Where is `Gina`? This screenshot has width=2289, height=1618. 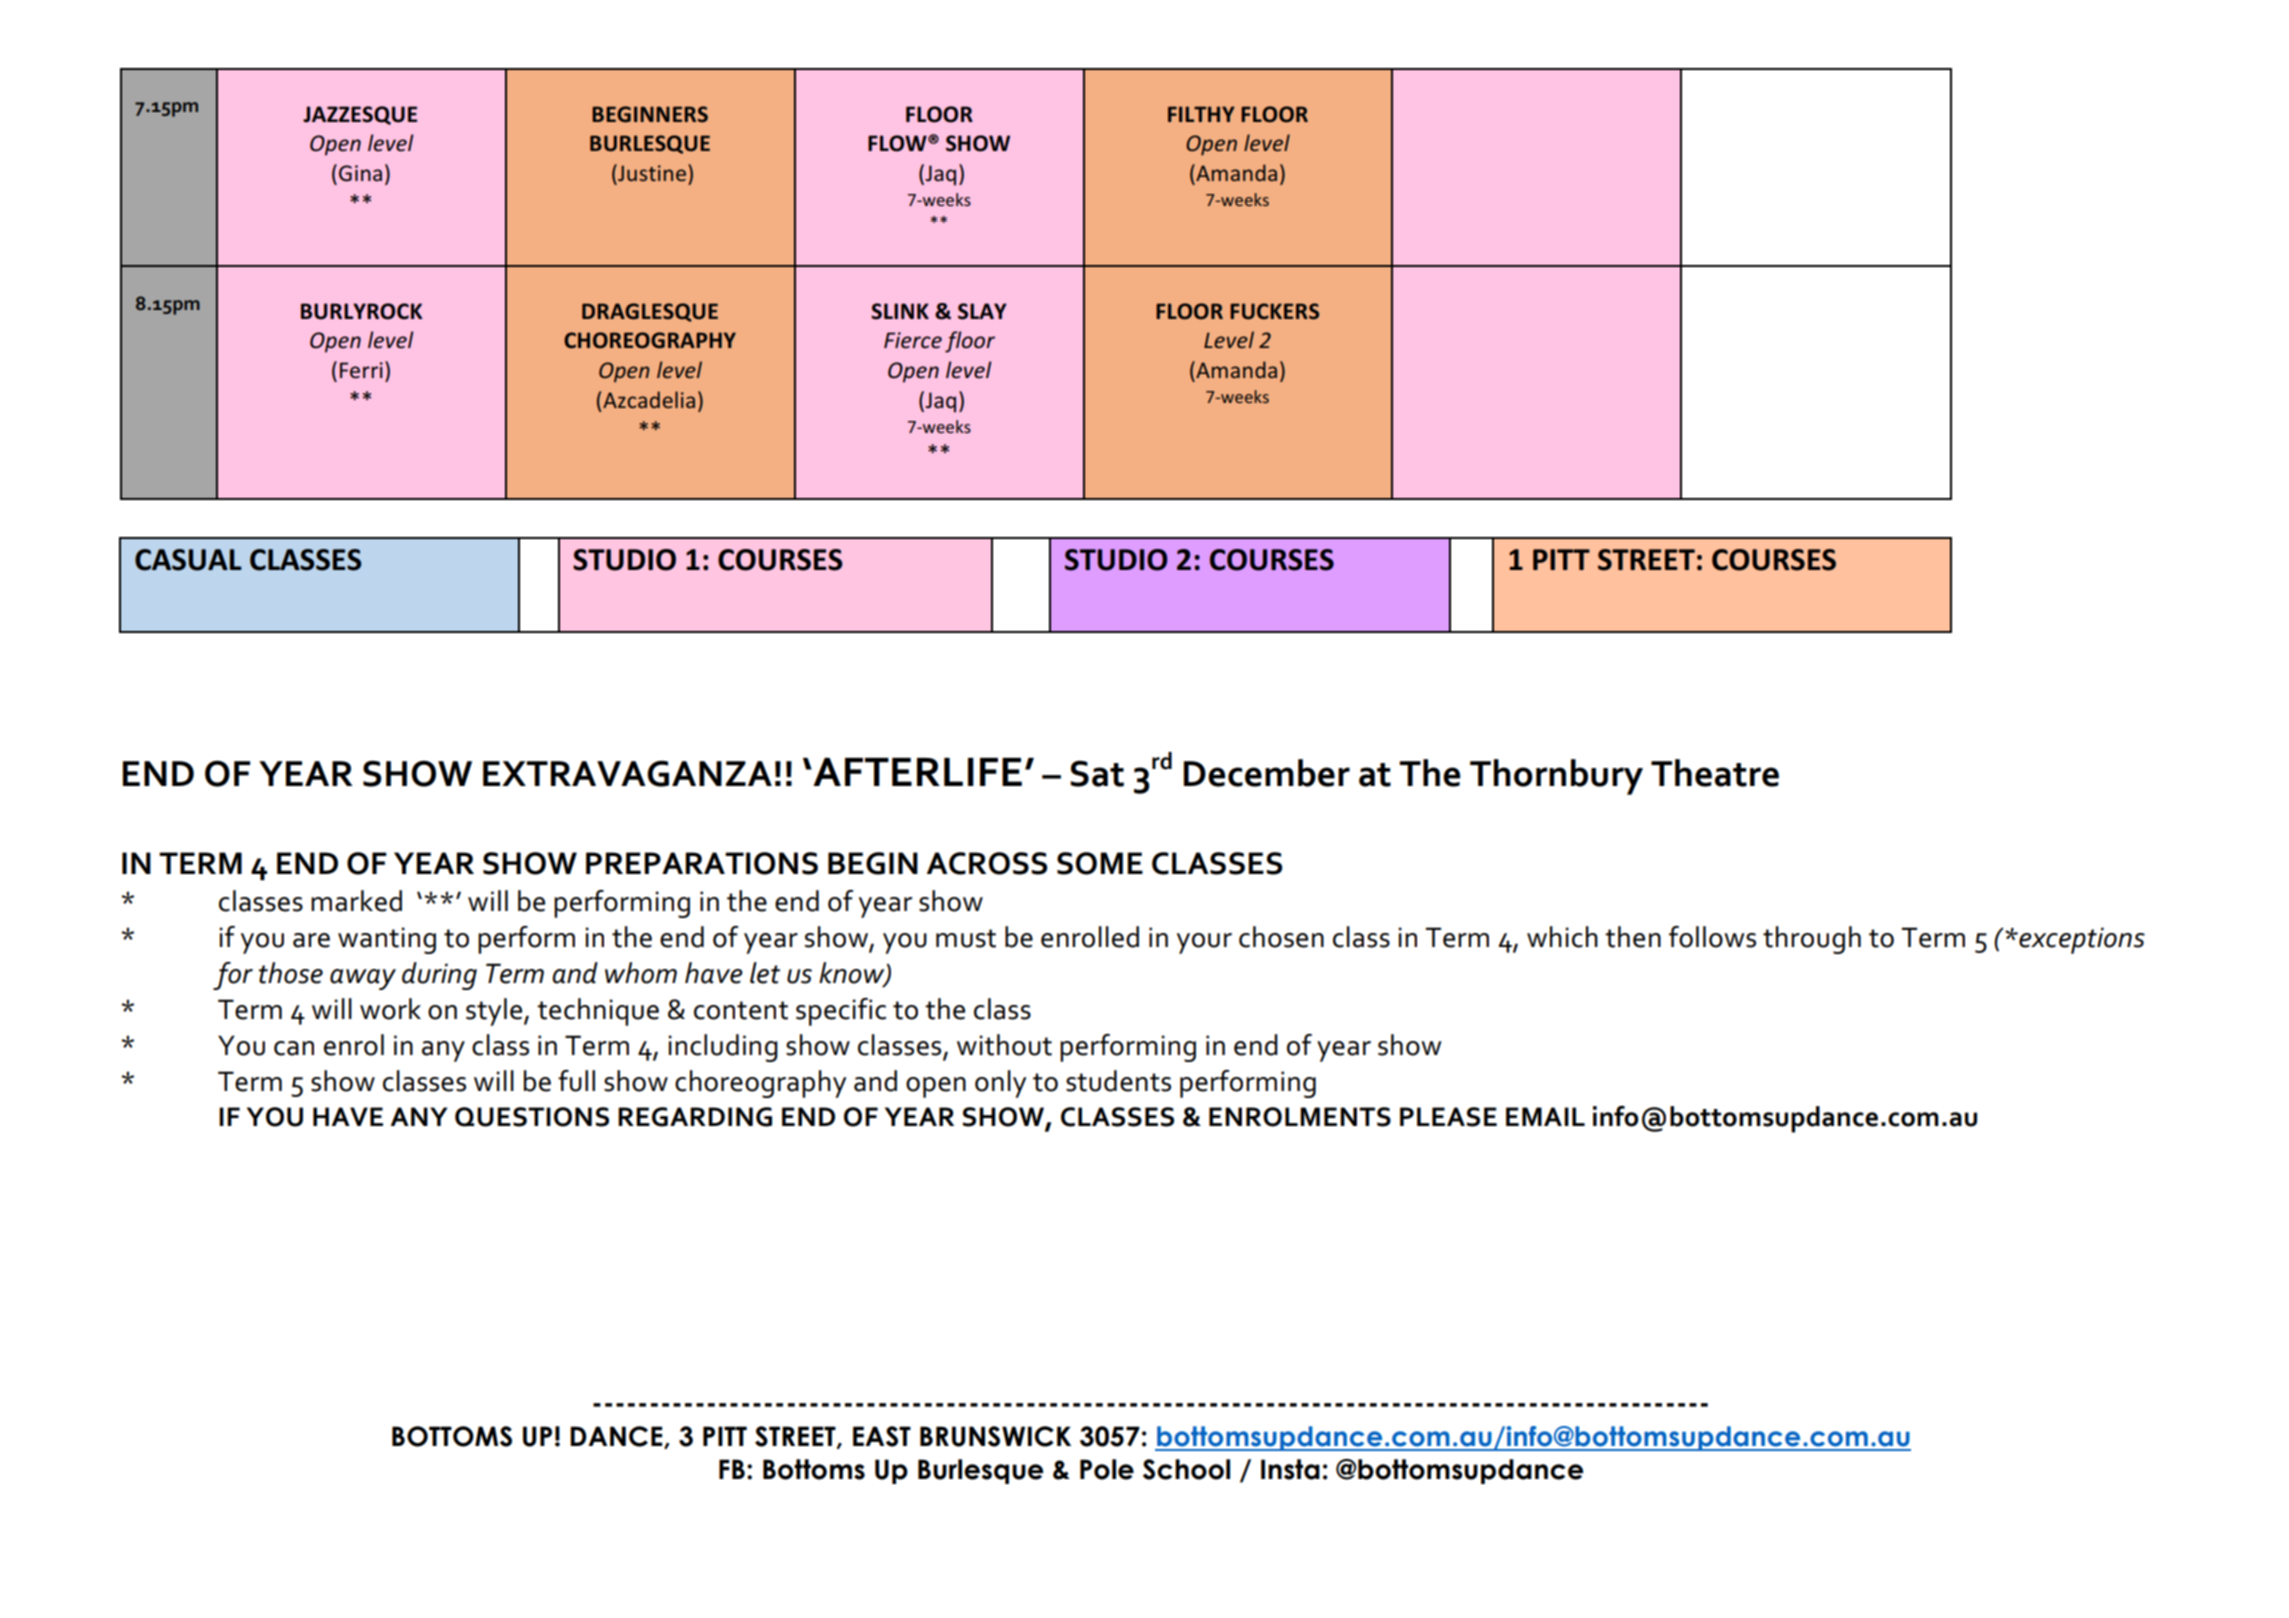 Gina is located at coordinates (360, 173).
